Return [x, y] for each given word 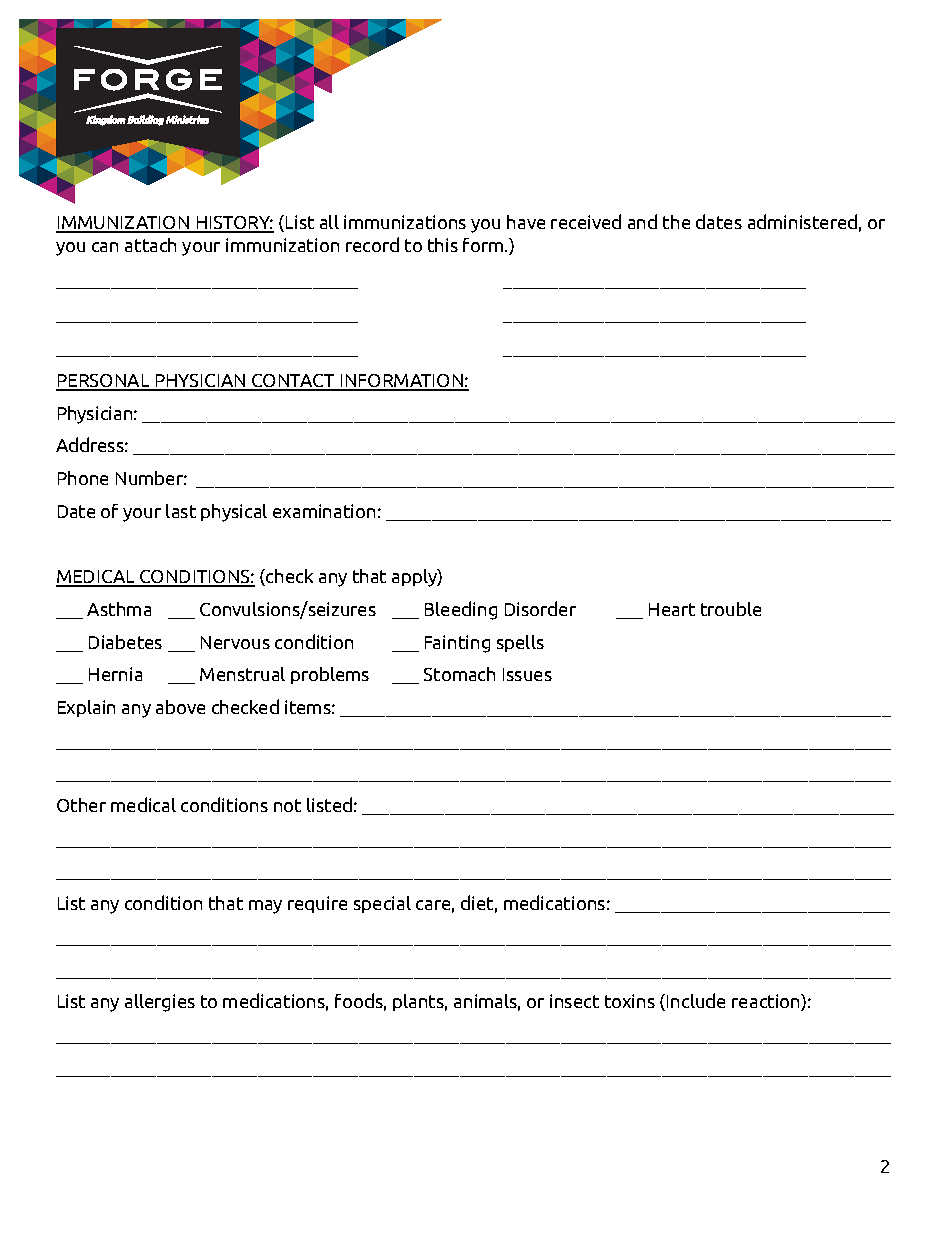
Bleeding [461, 610]
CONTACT [293, 382]
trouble [731, 609]
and [642, 221]
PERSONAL [104, 382]
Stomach [459, 674]
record [372, 244]
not [287, 805]
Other [81, 805]
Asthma [119, 609]
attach [150, 245]
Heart [672, 609]
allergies [160, 1003]
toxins [630, 1001]
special [382, 904]
